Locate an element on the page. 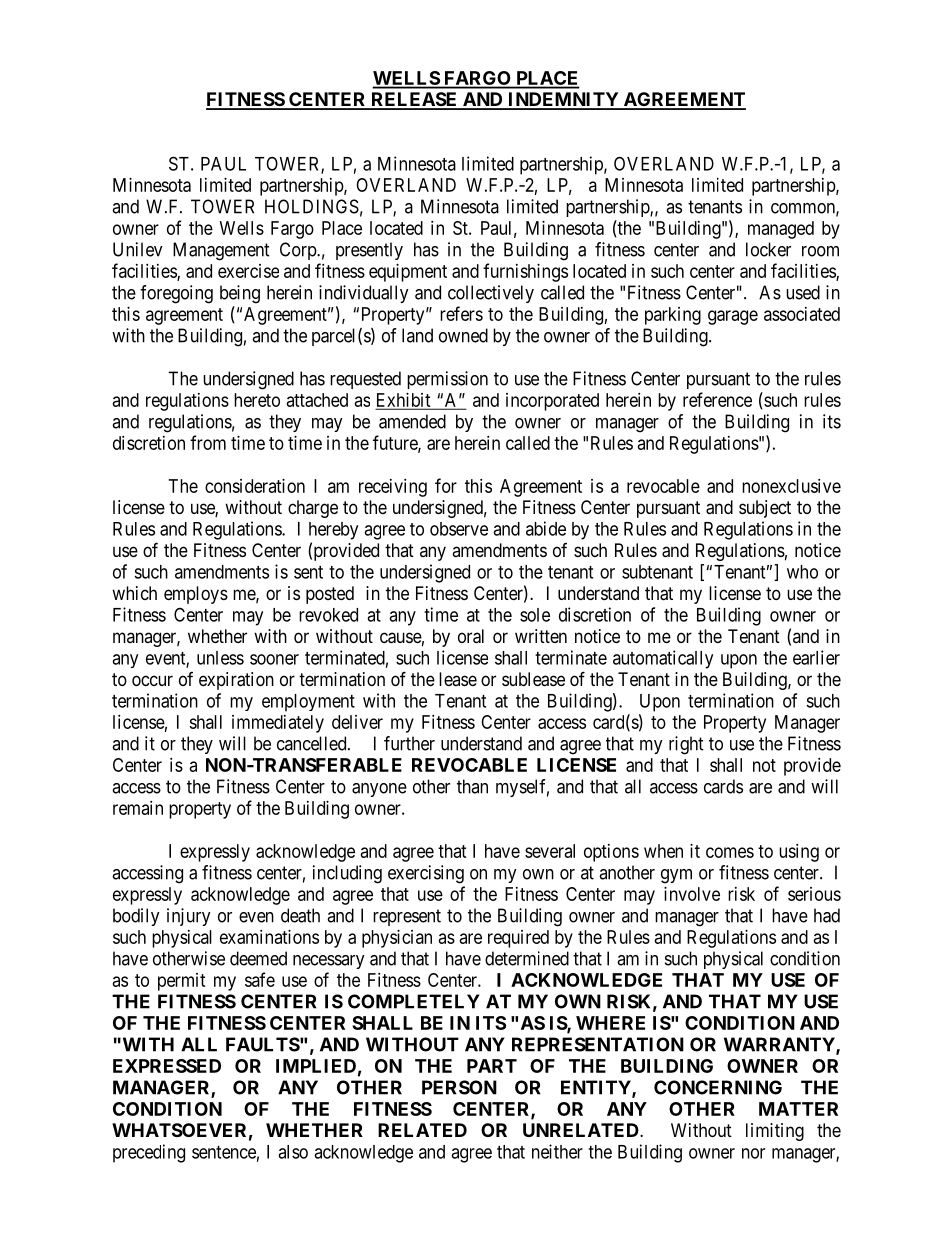 This page has height=1233, width=952. INDEMNITY is located at coordinates (563, 100).
